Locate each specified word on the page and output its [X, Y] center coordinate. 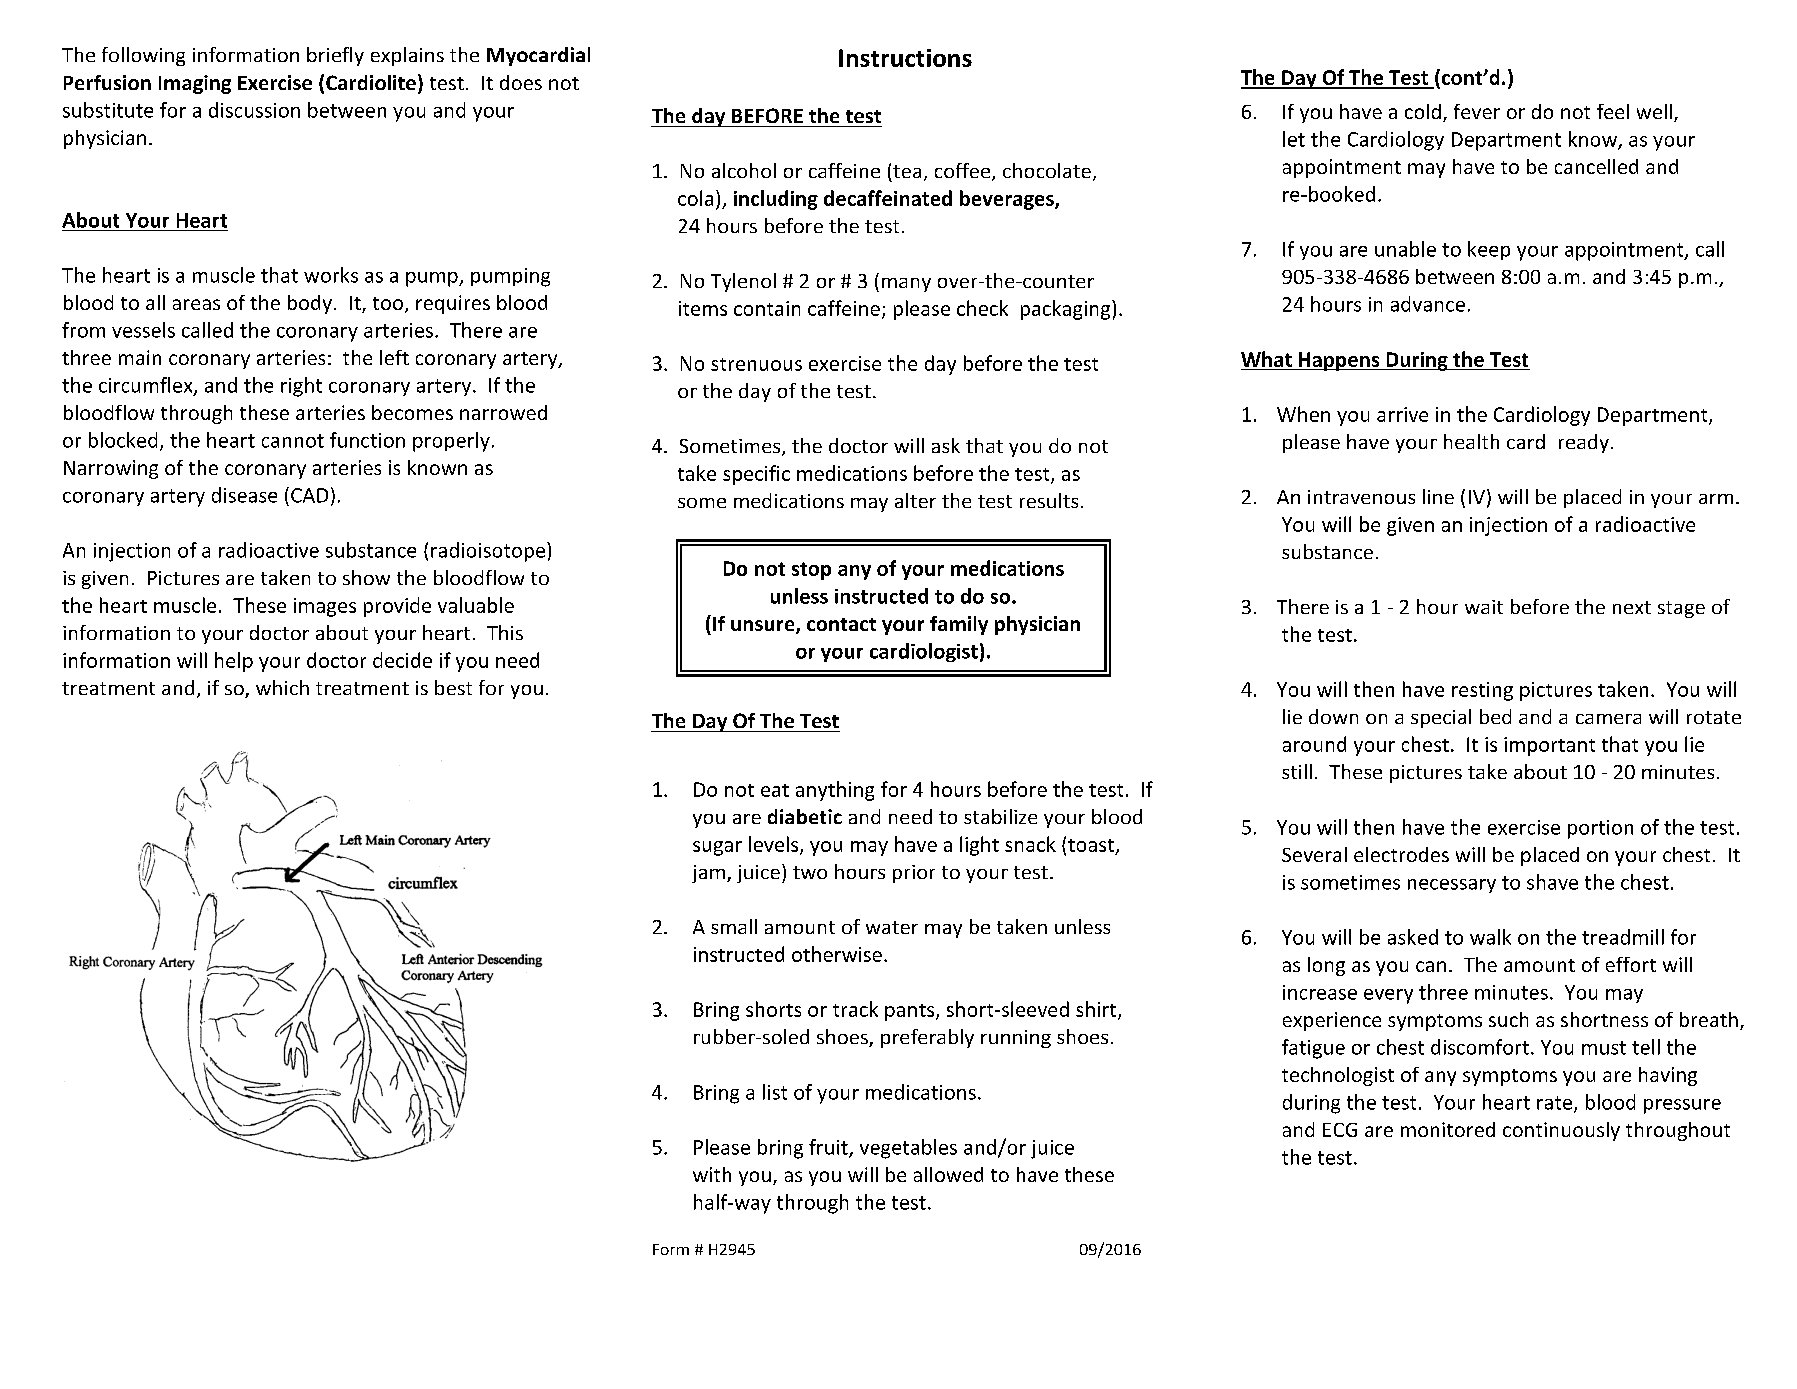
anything [835, 791]
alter [915, 500]
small [734, 926]
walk [1490, 937]
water [892, 927]
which [282, 687]
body [310, 304]
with [712, 1174]
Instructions [905, 58]
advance [1428, 304]
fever [1477, 111]
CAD [309, 495]
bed [1495, 716]
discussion [254, 110]
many [906, 285]
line [1438, 496]
